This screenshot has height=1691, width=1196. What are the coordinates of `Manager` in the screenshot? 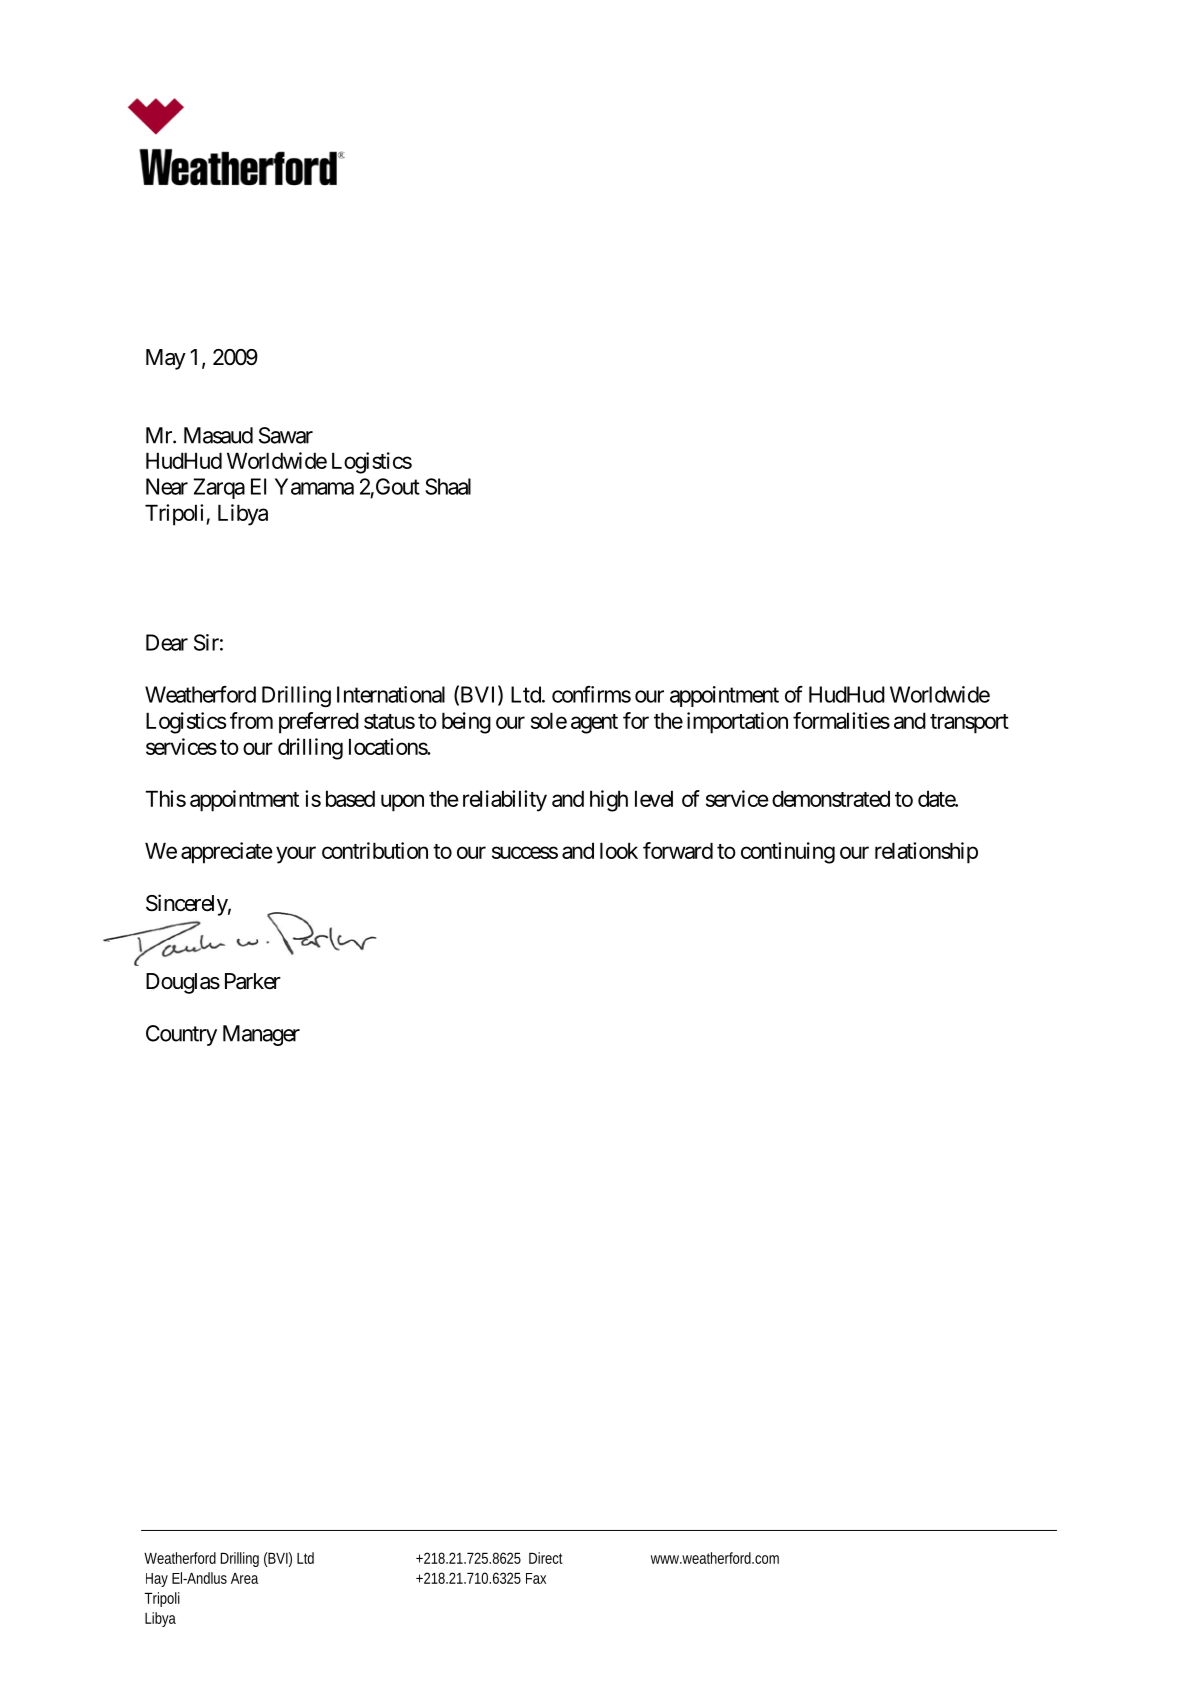 It's located at (261, 1035).
